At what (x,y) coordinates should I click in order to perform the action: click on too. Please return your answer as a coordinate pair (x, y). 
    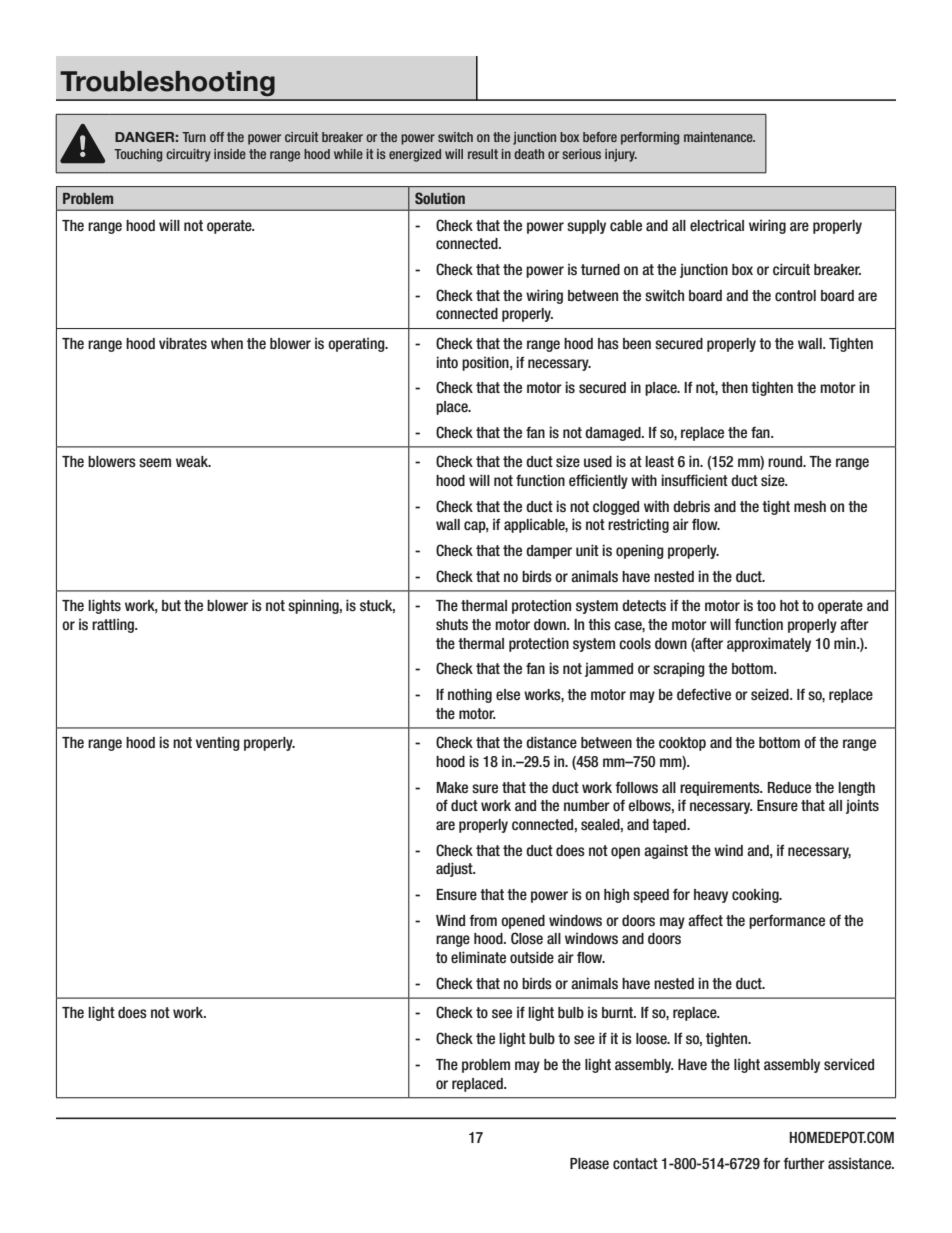
    Looking at the image, I should click on (766, 605).
